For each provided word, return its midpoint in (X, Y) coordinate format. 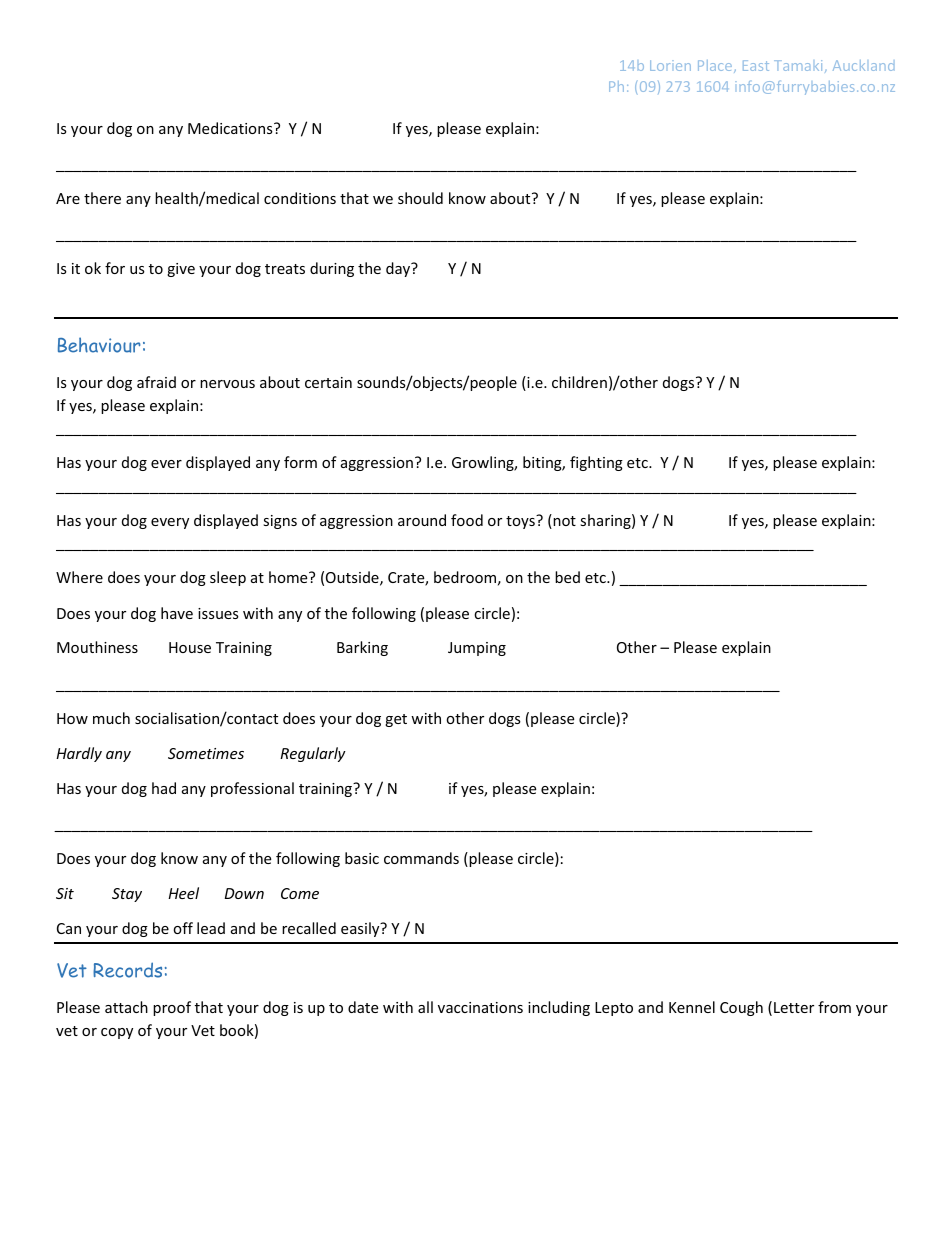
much (111, 718)
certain (328, 382)
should (420, 198)
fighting (596, 463)
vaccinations (480, 1007)
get (396, 720)
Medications (231, 128)
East (756, 65)
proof (172, 1008)
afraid (156, 382)
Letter (794, 1007)
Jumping (477, 649)
